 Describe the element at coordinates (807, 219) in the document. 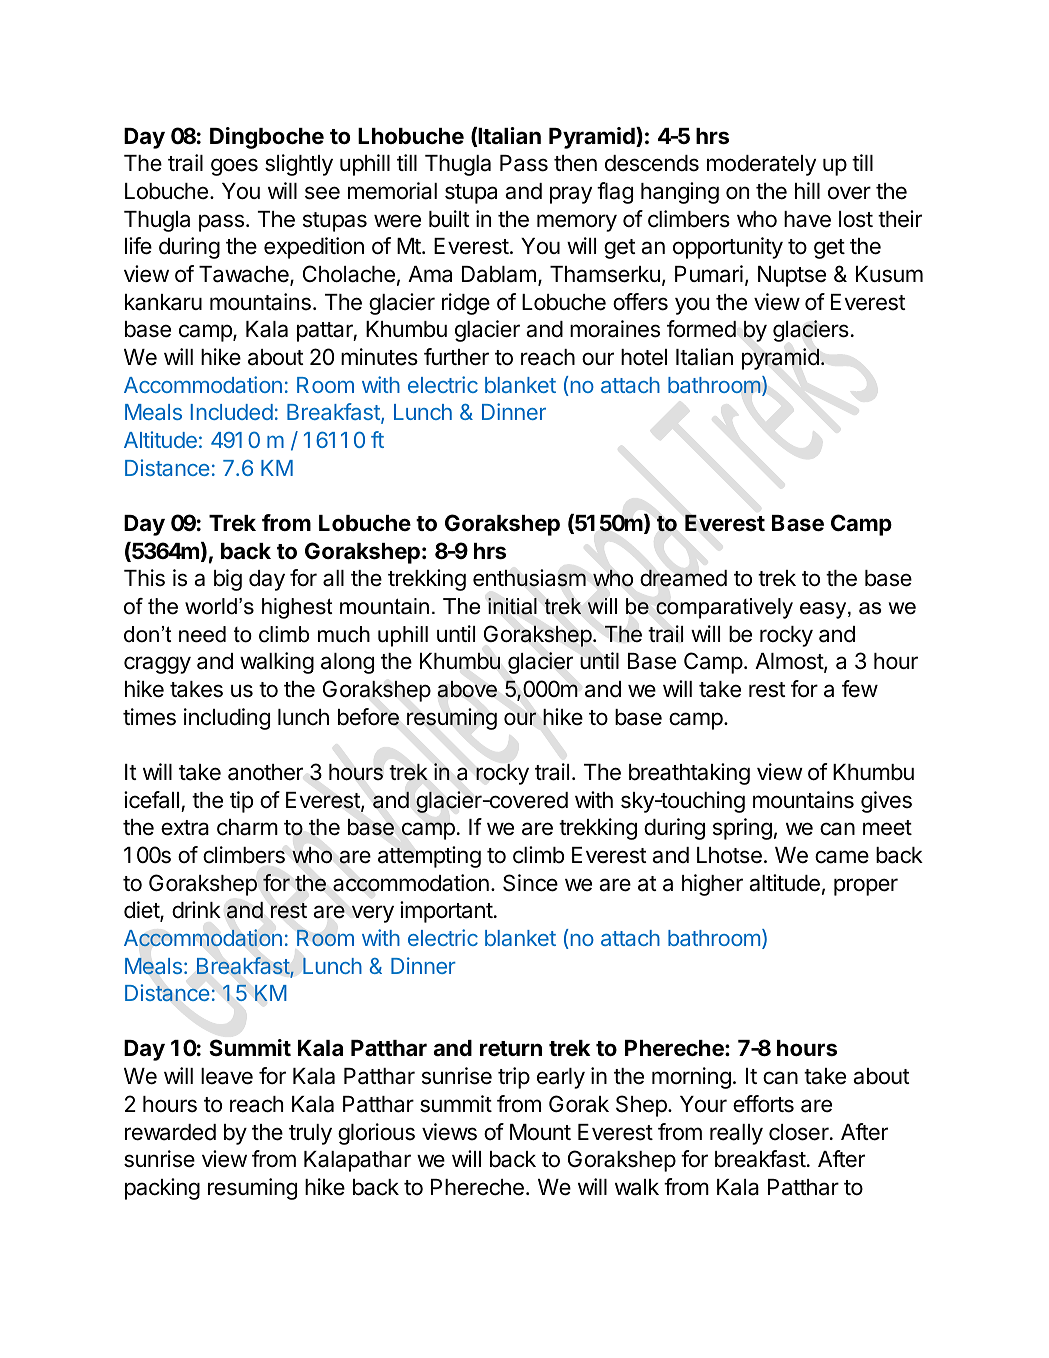

I see `have` at that location.
